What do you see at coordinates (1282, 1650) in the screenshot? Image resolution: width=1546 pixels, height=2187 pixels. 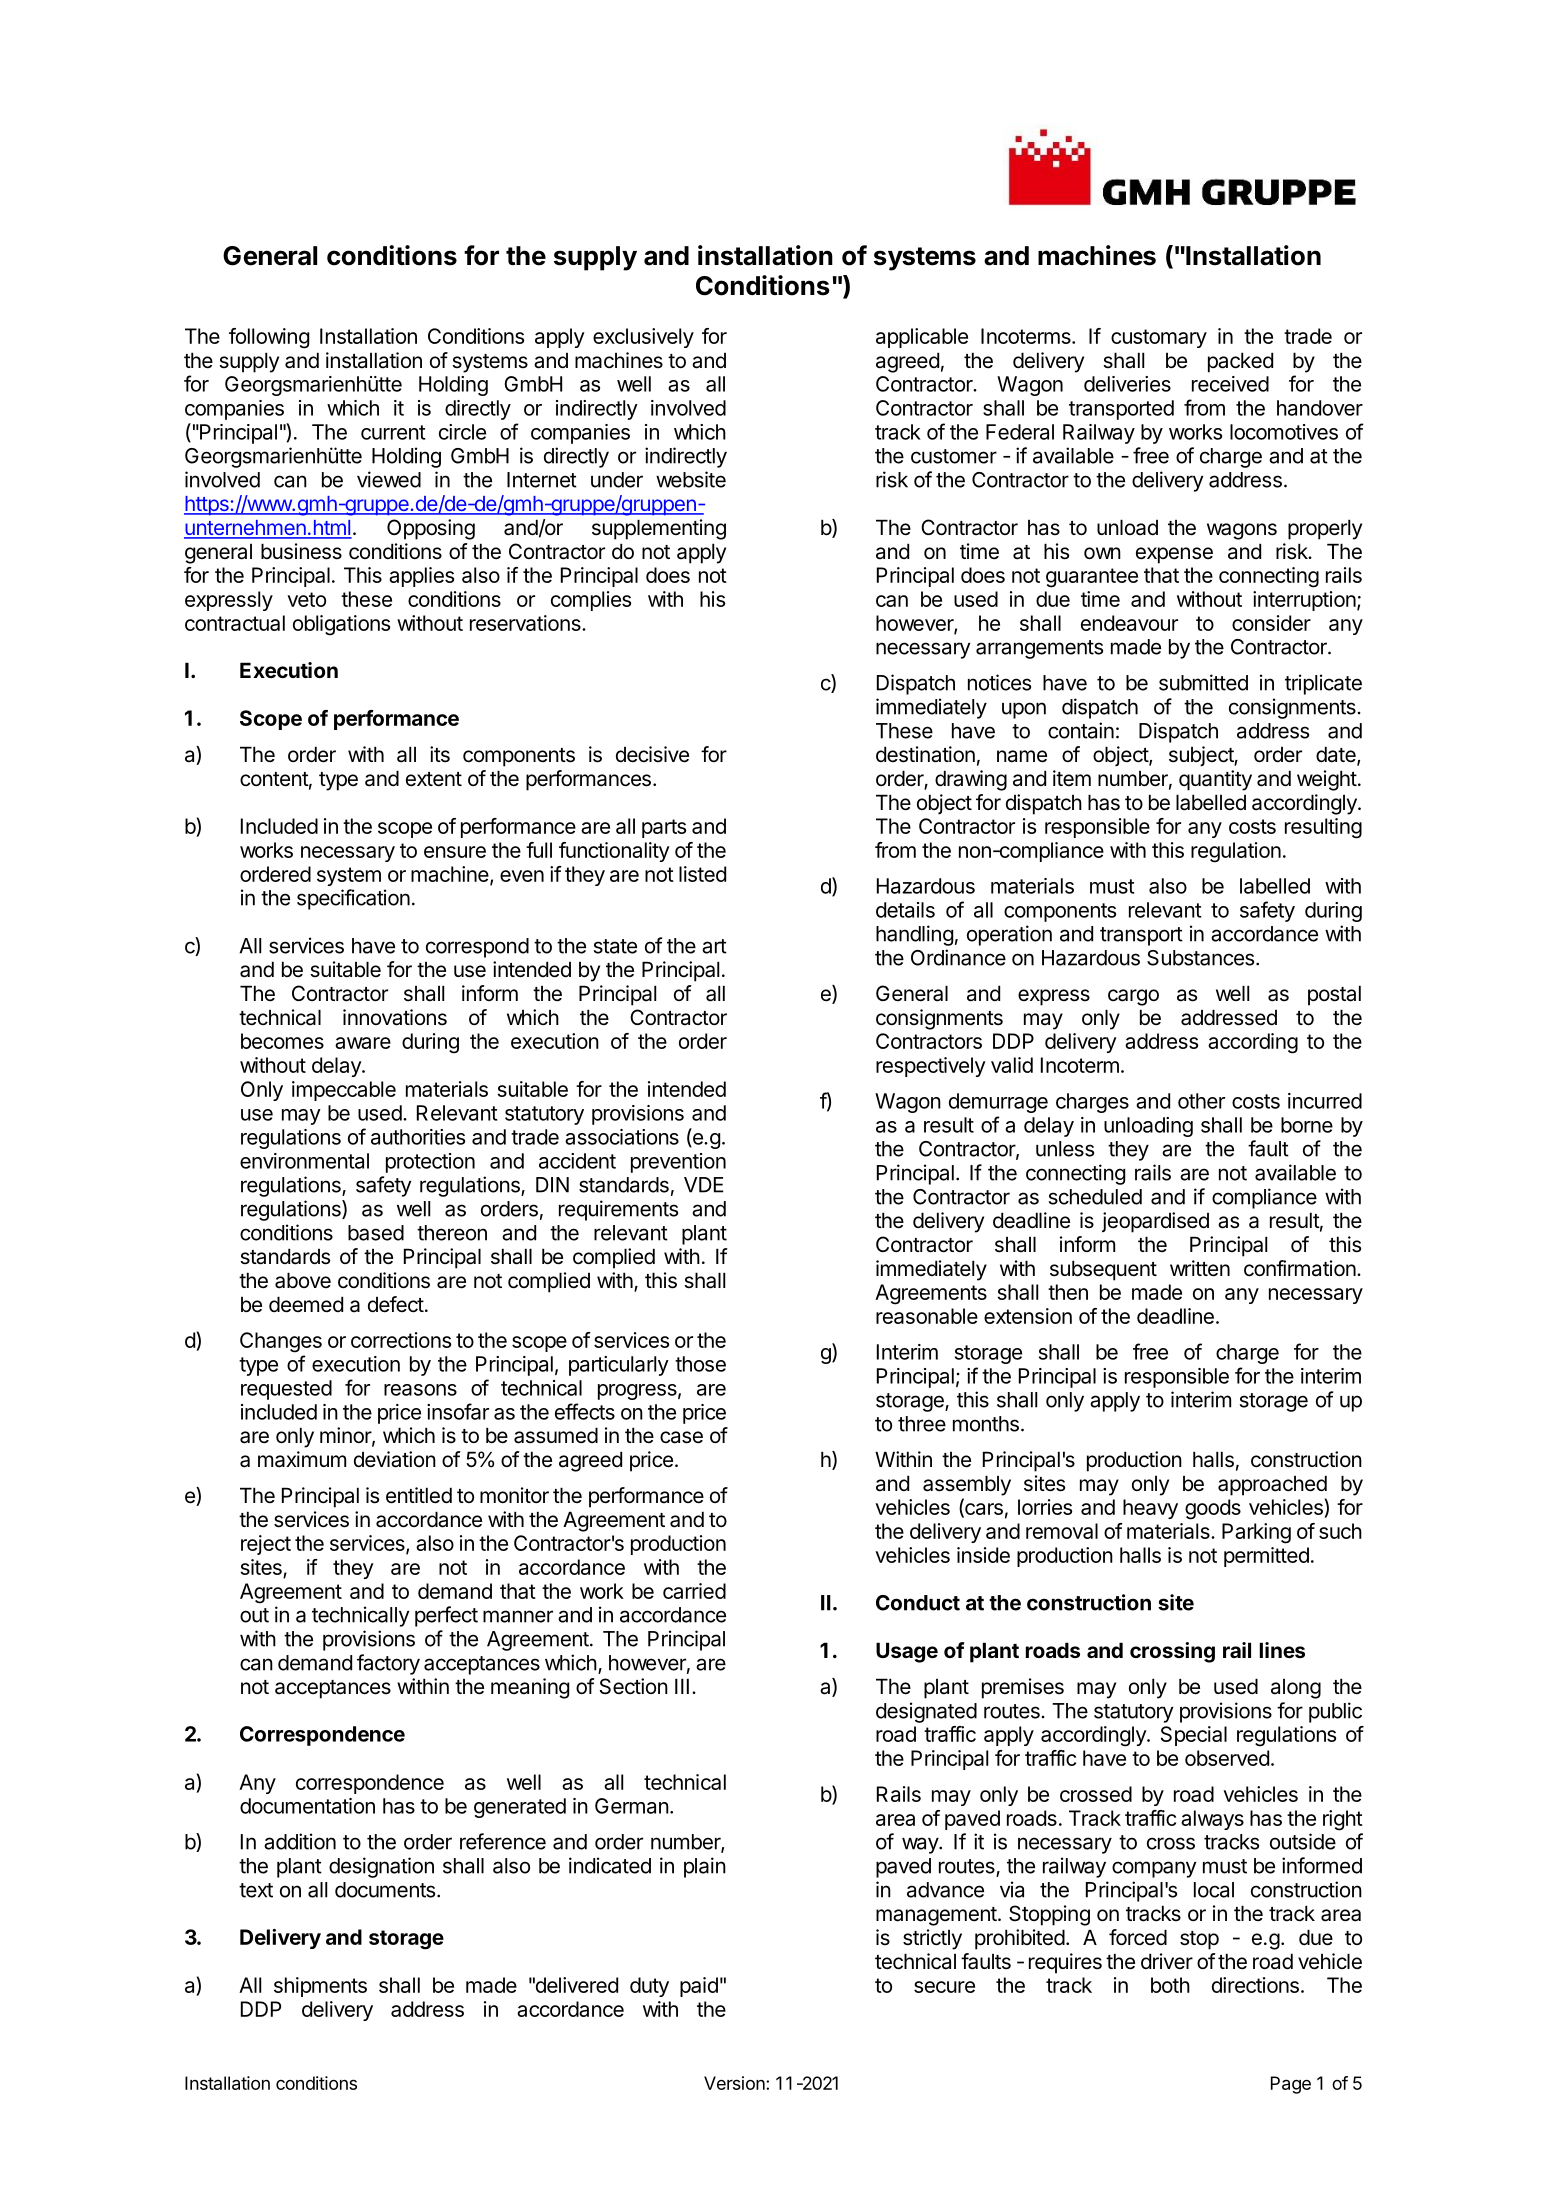 I see `lines` at bounding box center [1282, 1650].
